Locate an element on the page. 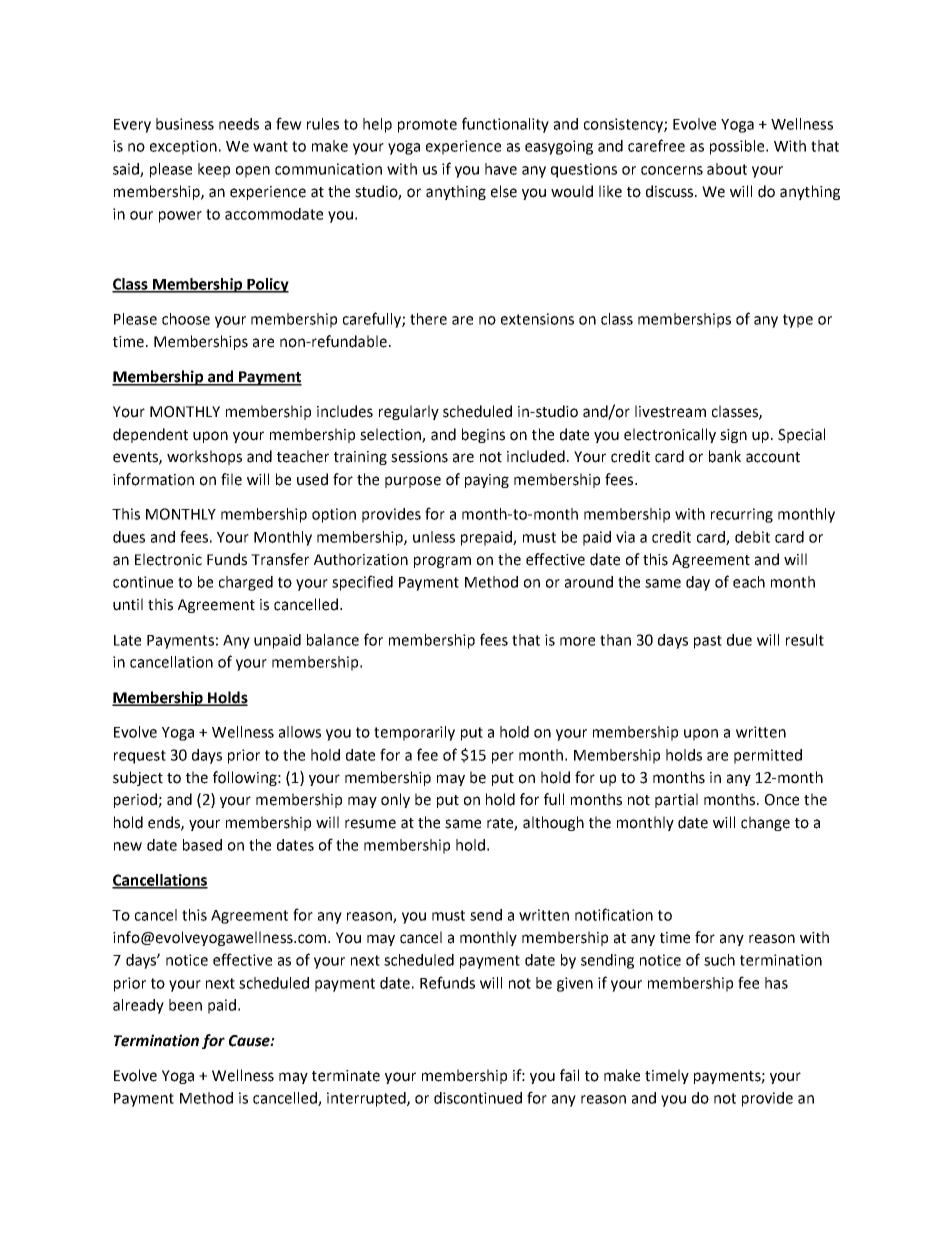 The width and height of the page is (952, 1233). charged is located at coordinates (246, 583).
